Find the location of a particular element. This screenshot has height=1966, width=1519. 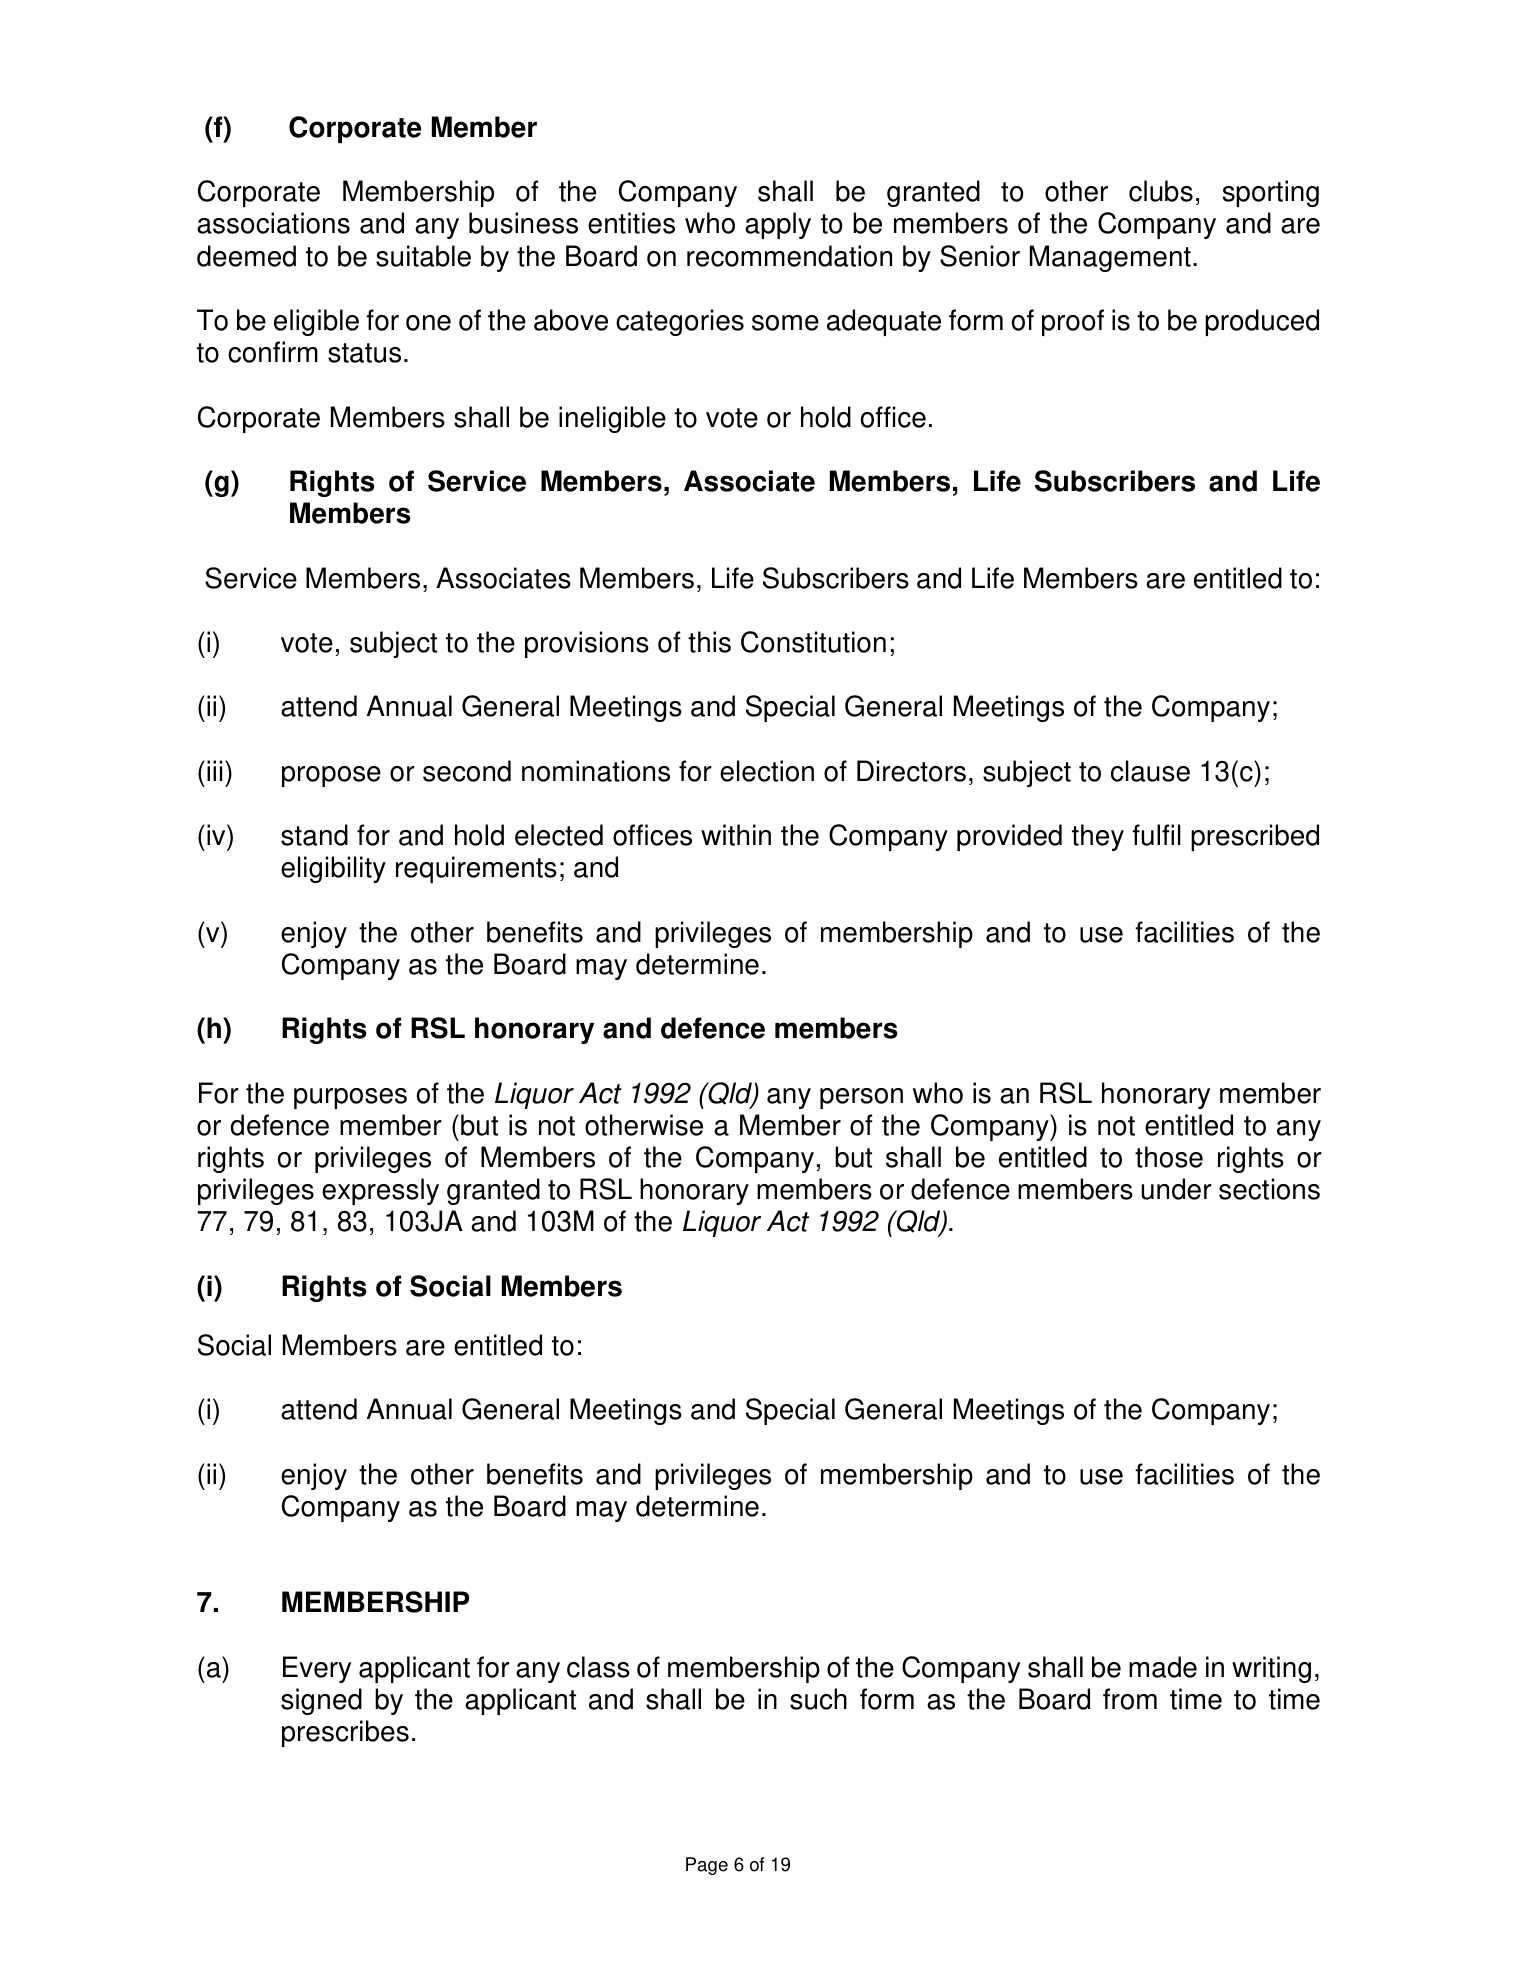

Management is located at coordinates (1110, 258).
